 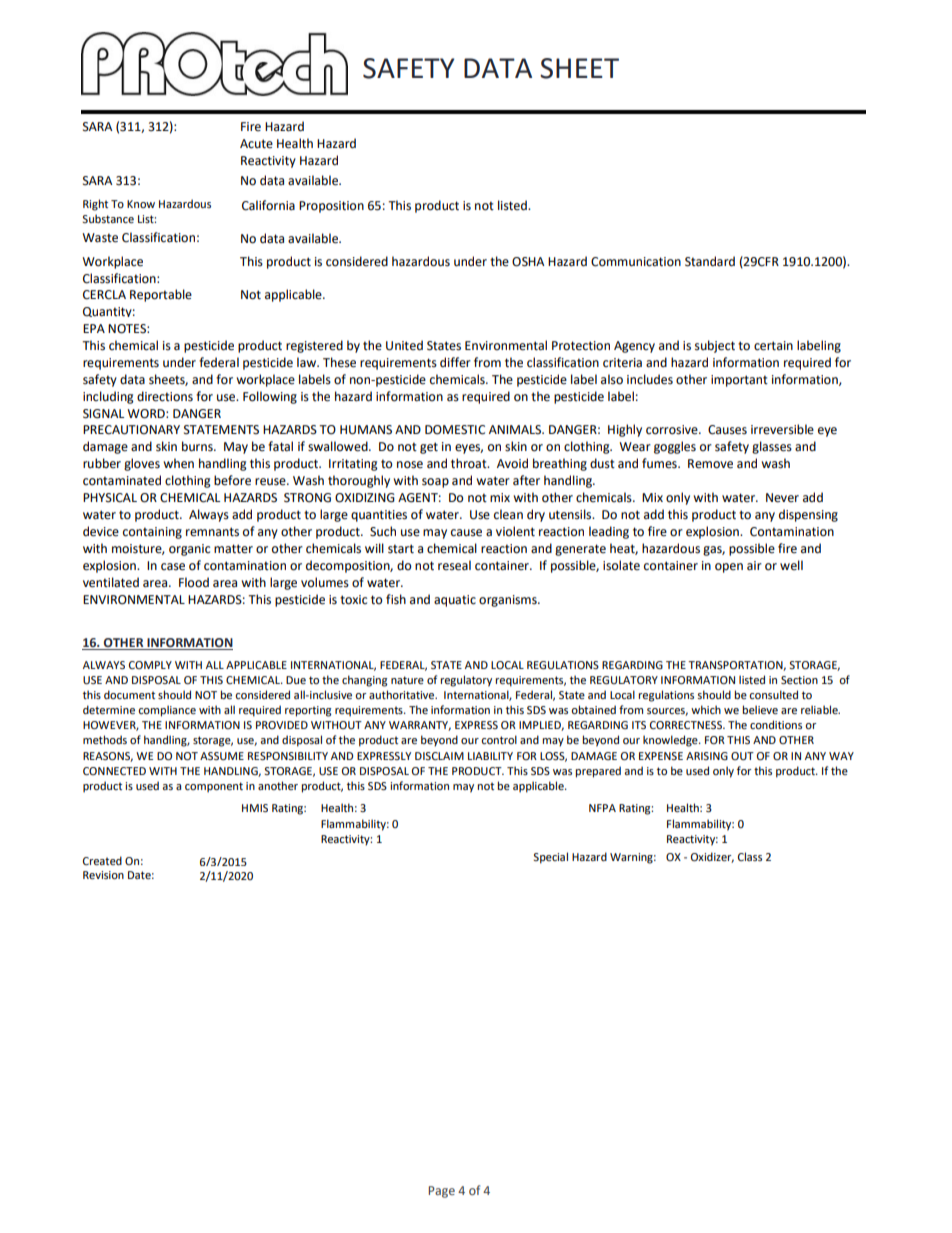 I want to click on consulted, so click(x=773, y=694).
